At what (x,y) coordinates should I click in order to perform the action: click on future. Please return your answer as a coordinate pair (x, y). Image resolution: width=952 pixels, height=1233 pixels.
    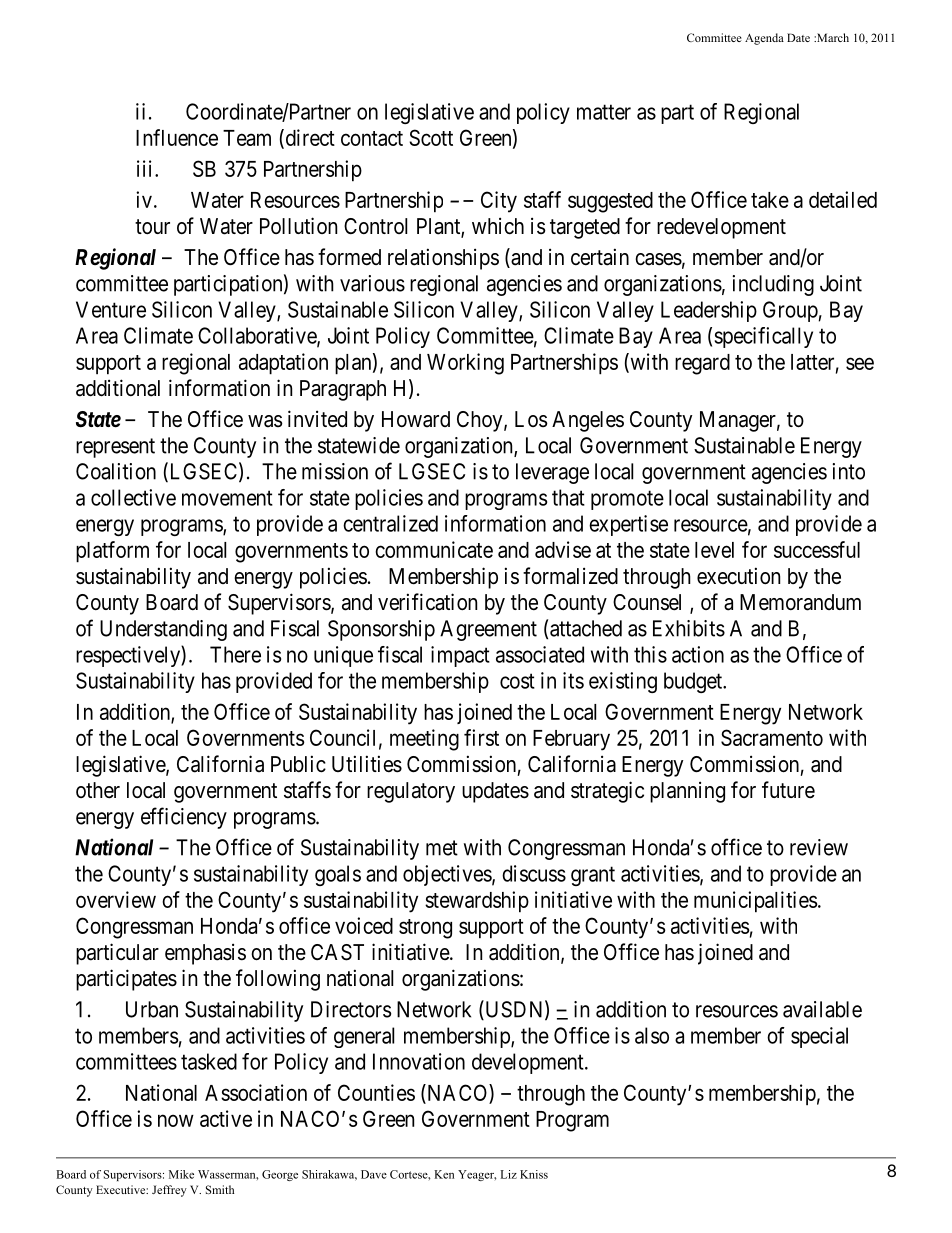
    Looking at the image, I should click on (788, 790).
